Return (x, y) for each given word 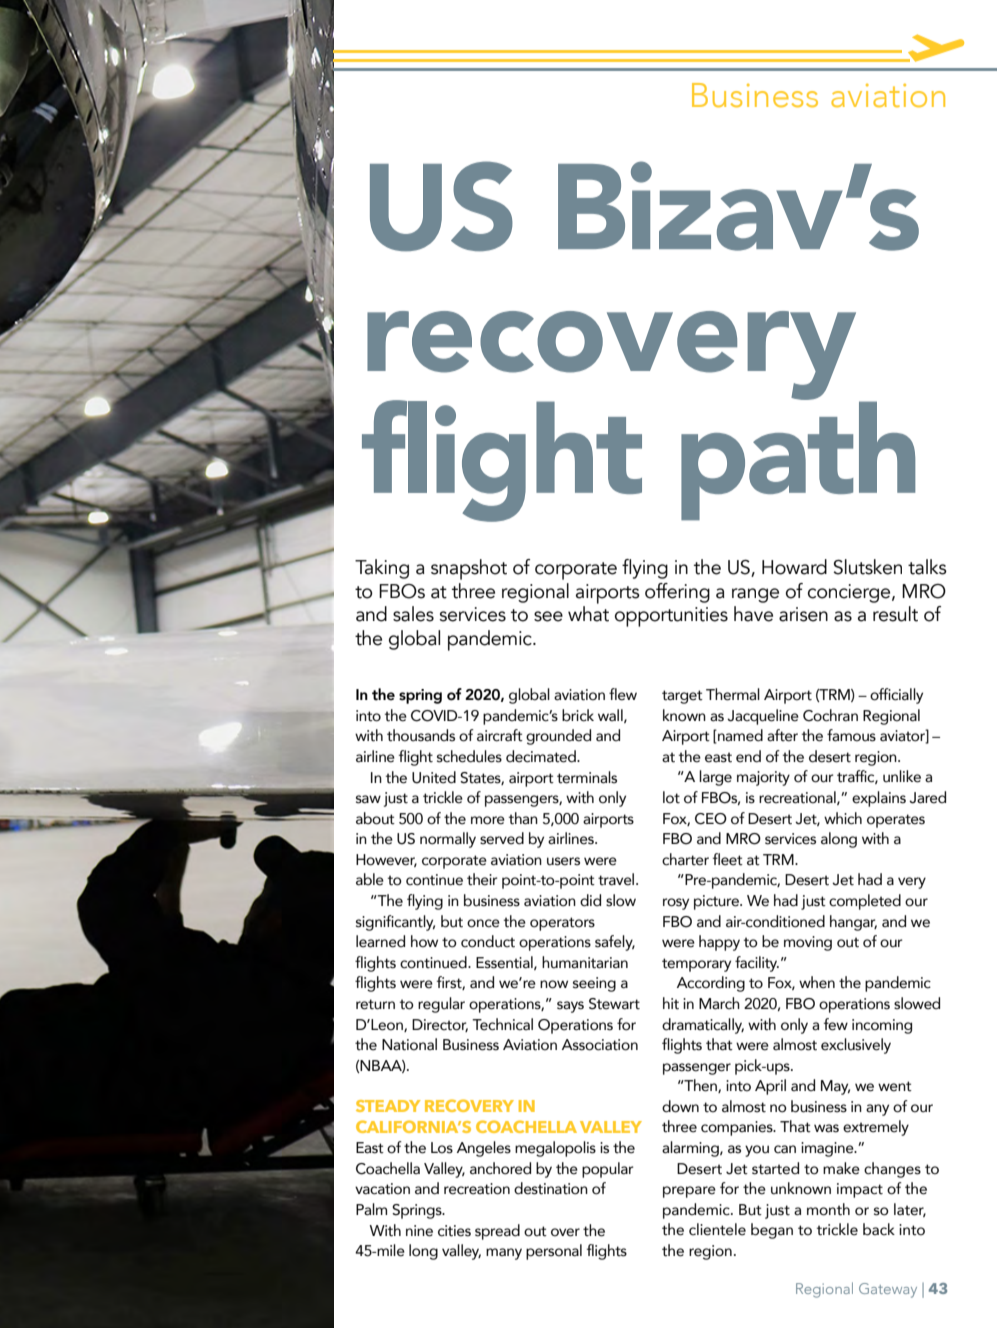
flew (623, 694)
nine (419, 1231)
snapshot (469, 569)
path (798, 459)
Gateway (888, 1290)
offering (677, 593)
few (836, 1024)
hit (671, 1003)
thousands (421, 735)
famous (851, 735)
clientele (717, 1229)
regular (441, 1005)
